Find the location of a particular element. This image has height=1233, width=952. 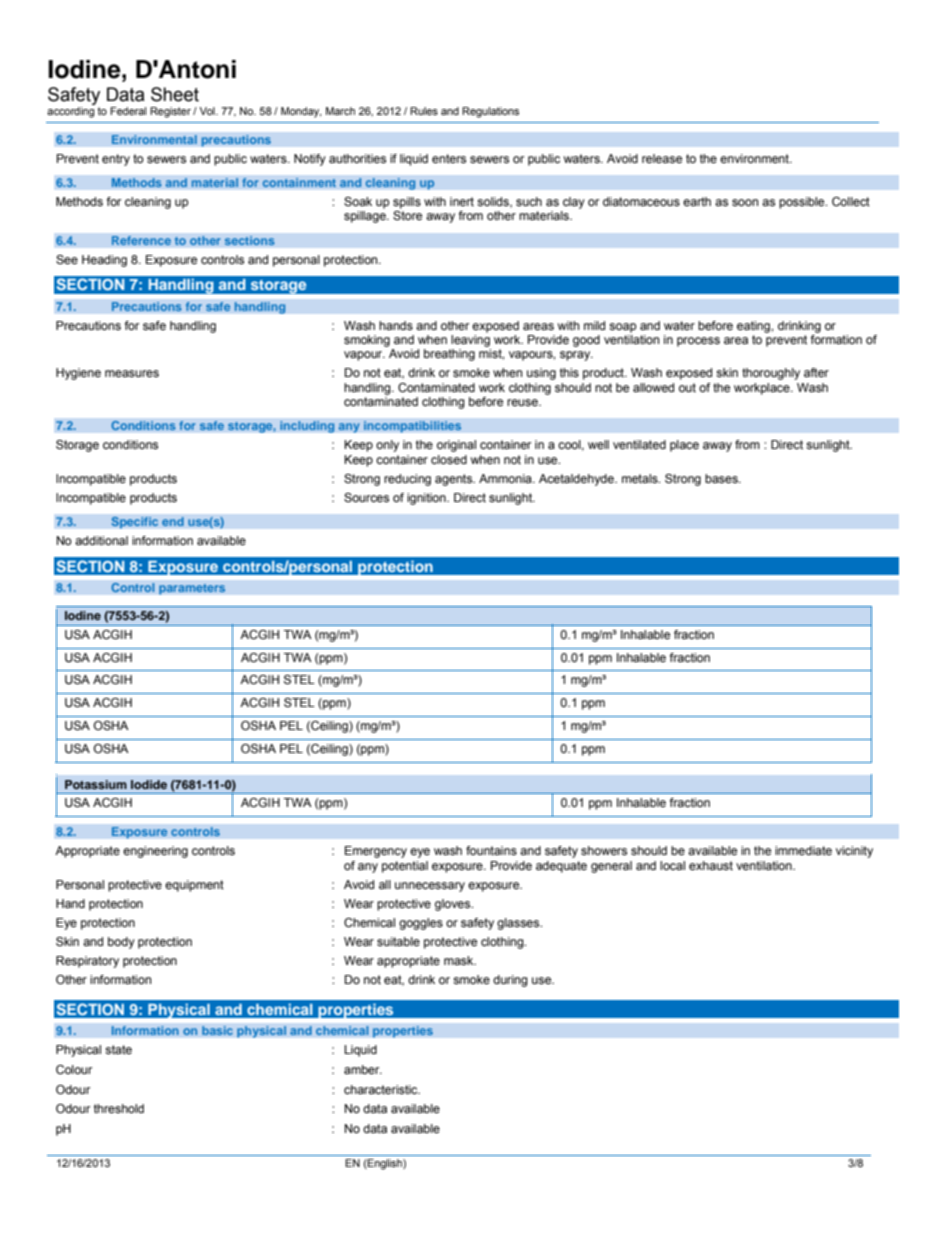

Register is located at coordinates (170, 112).
